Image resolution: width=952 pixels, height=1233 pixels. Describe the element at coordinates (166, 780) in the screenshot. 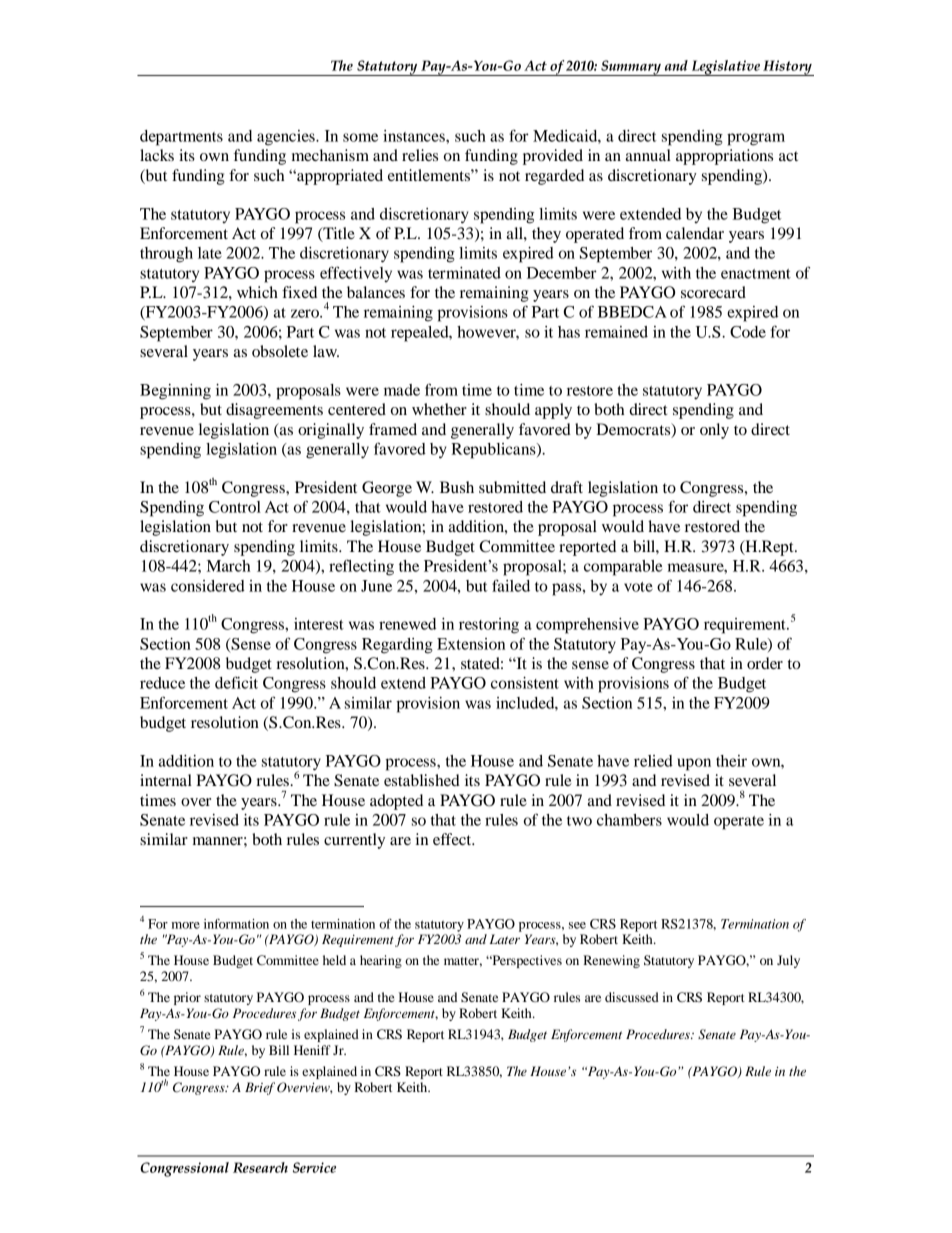

I see `internal` at that location.
